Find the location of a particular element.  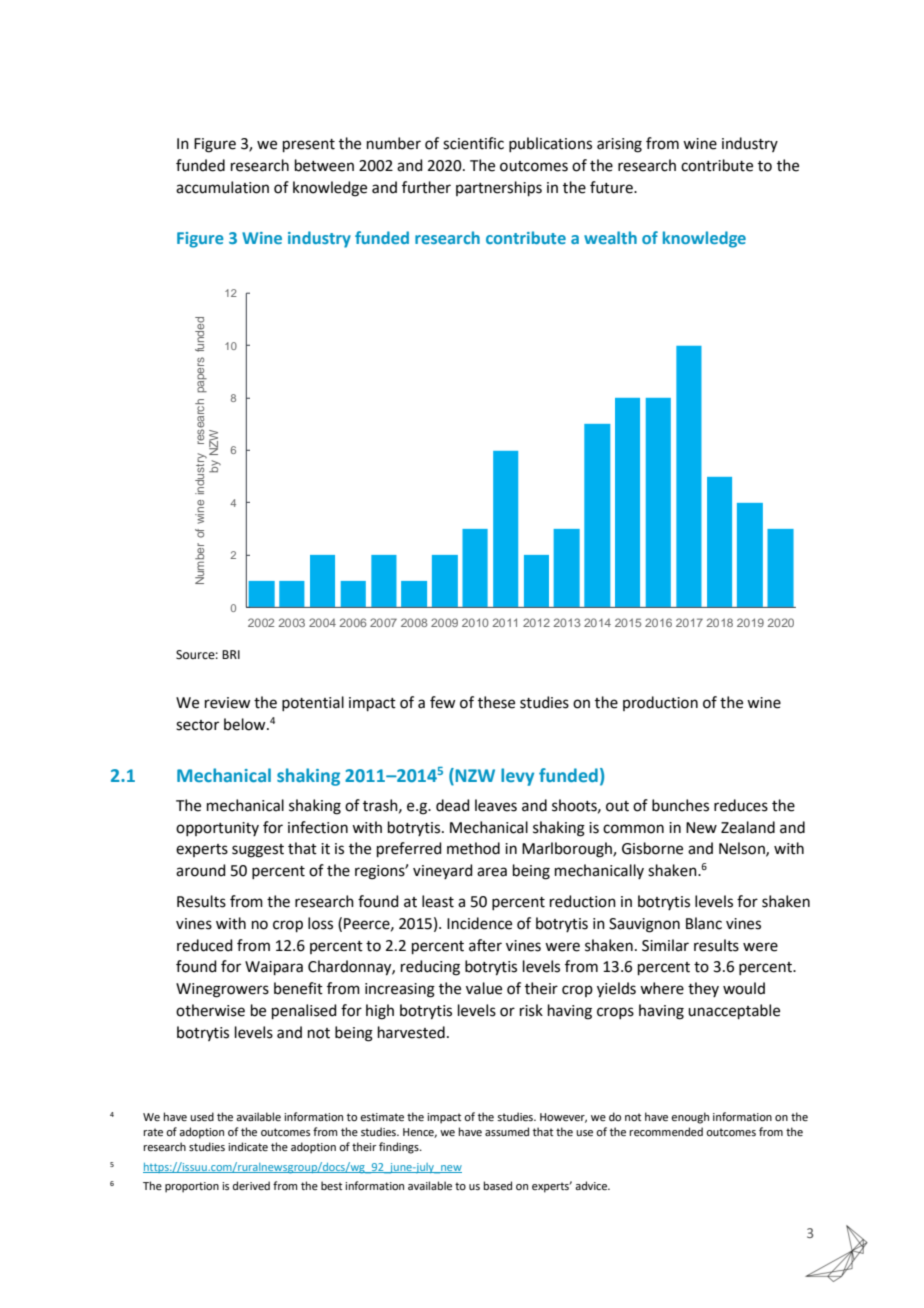

accumulation is located at coordinates (222, 187).
